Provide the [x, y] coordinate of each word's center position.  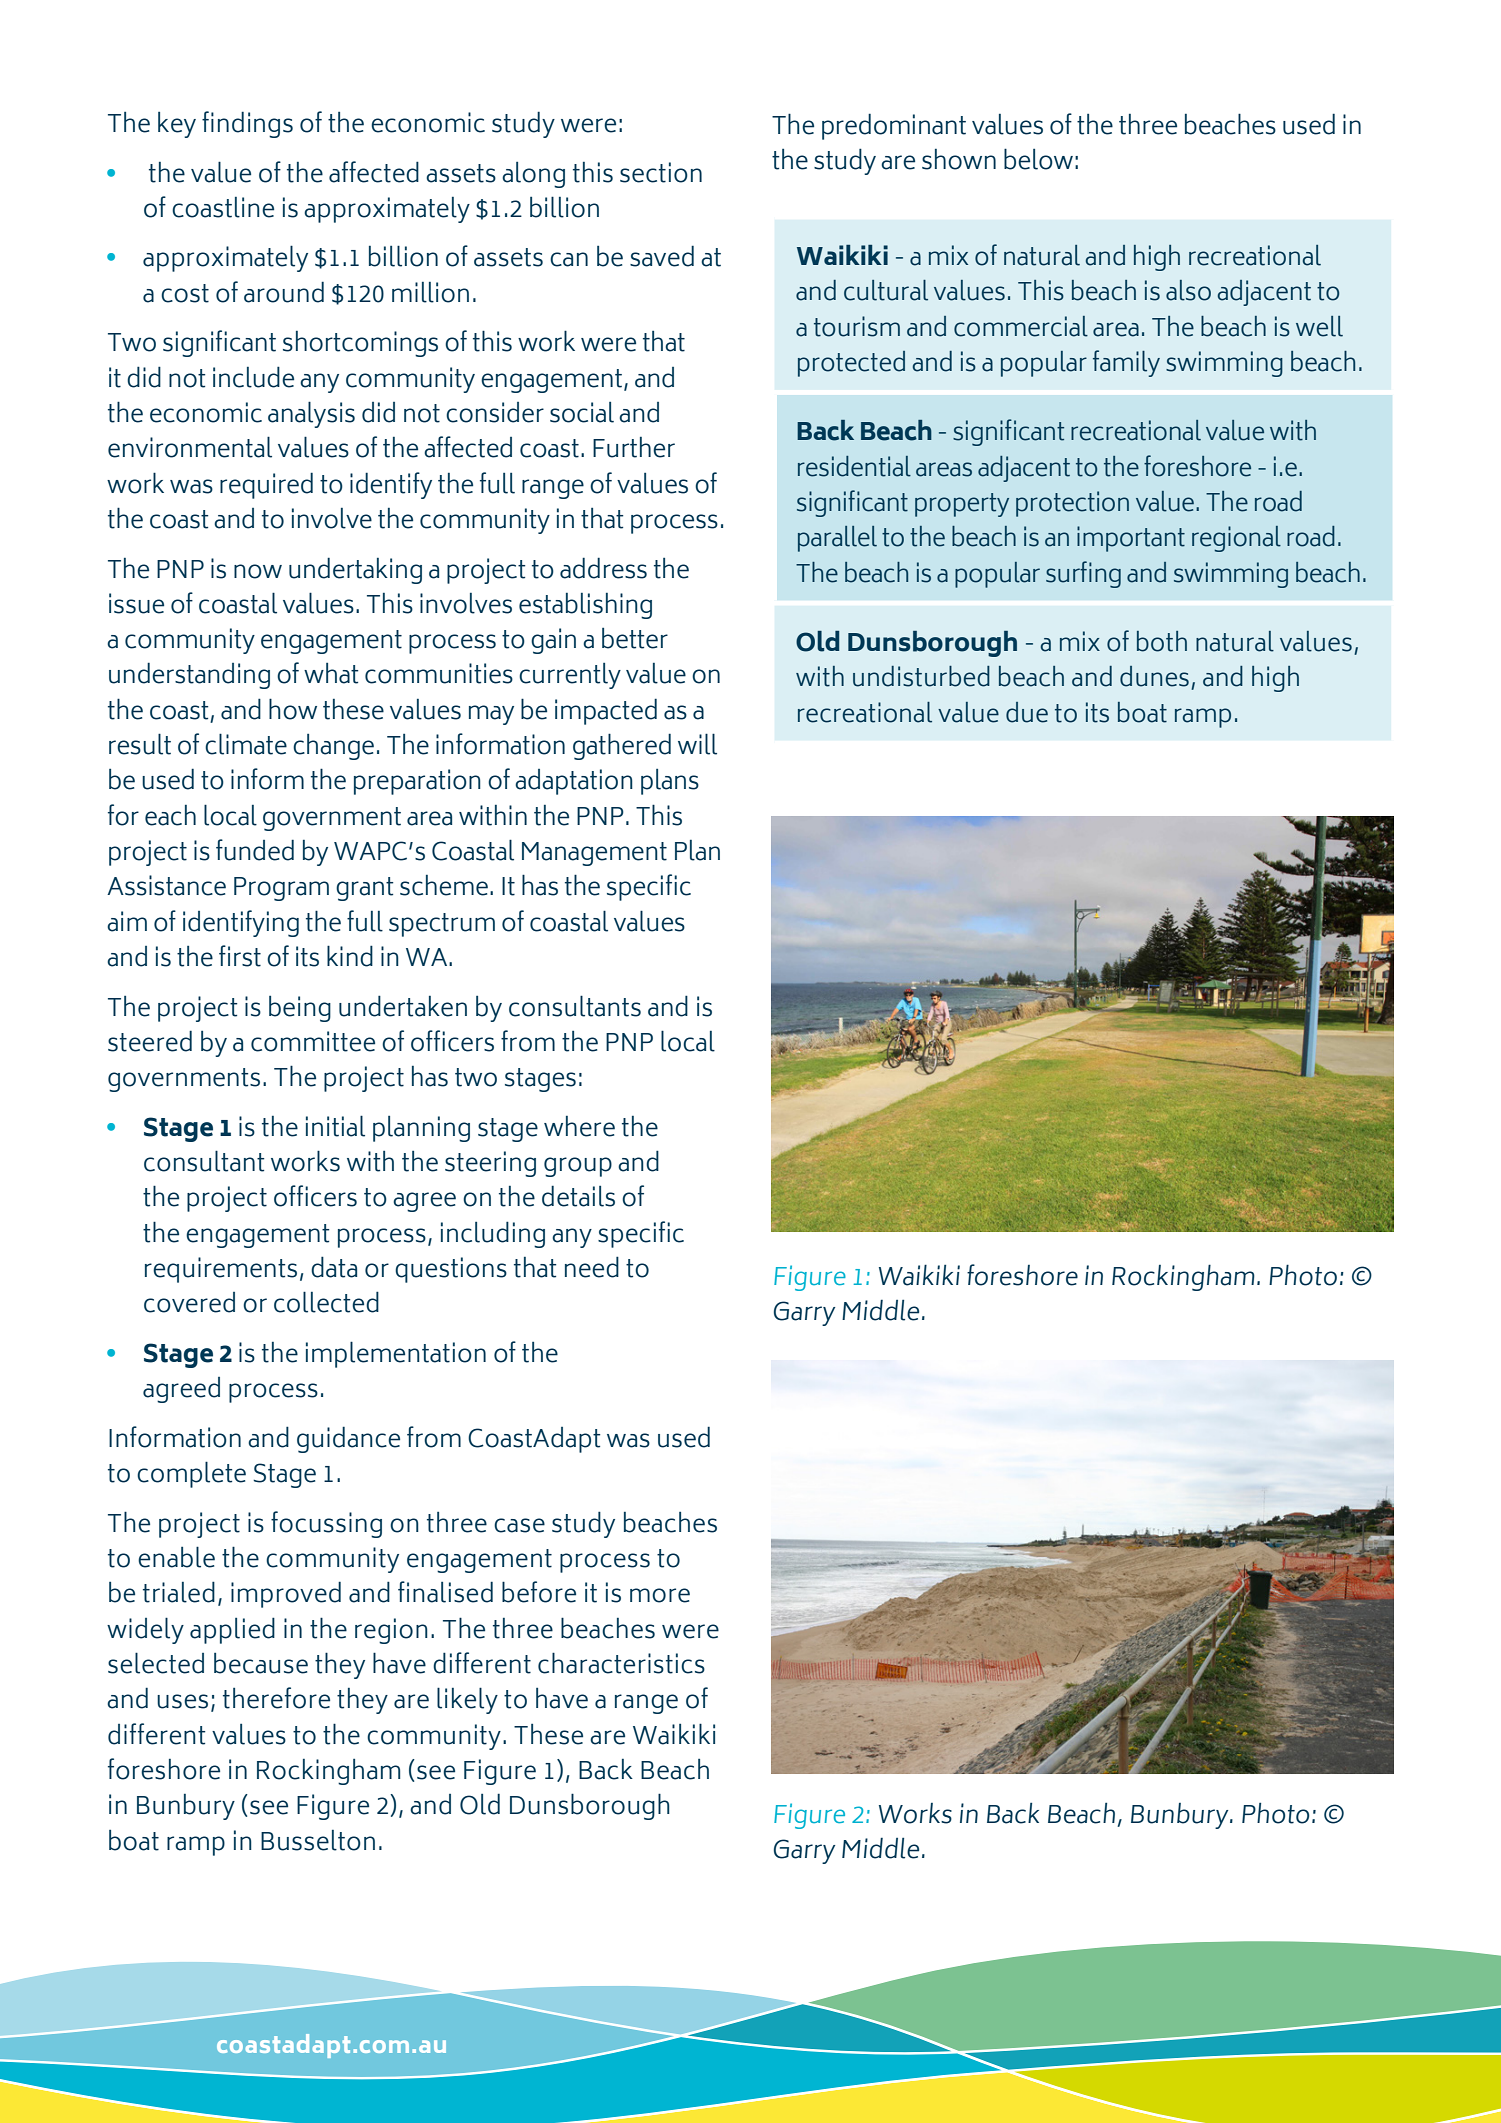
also [1188, 290]
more [660, 1595]
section [661, 172]
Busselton [318, 1840]
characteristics [621, 1663]
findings [247, 124]
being [300, 1009]
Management [594, 854]
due [1027, 712]
